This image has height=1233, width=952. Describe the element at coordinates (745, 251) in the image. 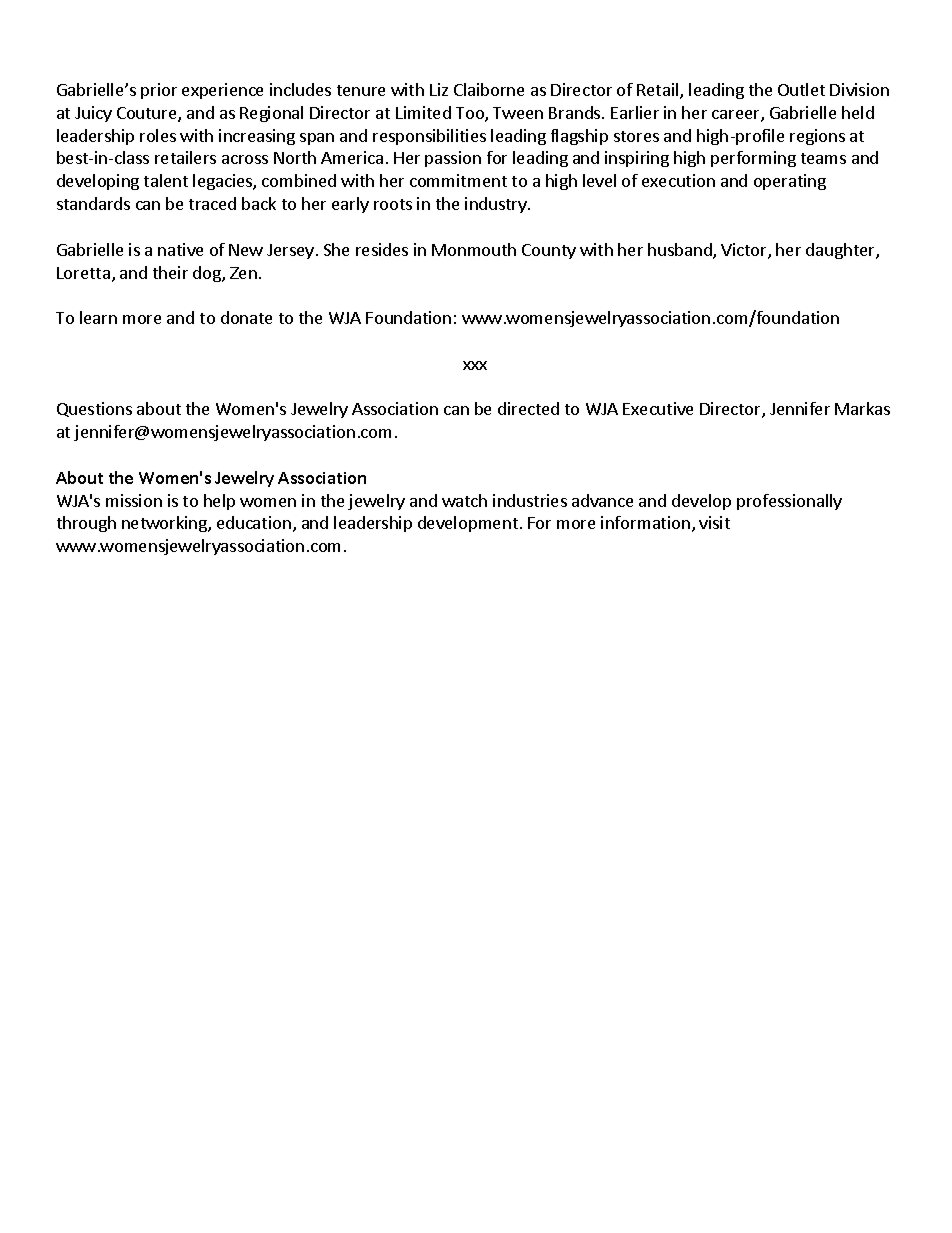

I see `Victor` at that location.
